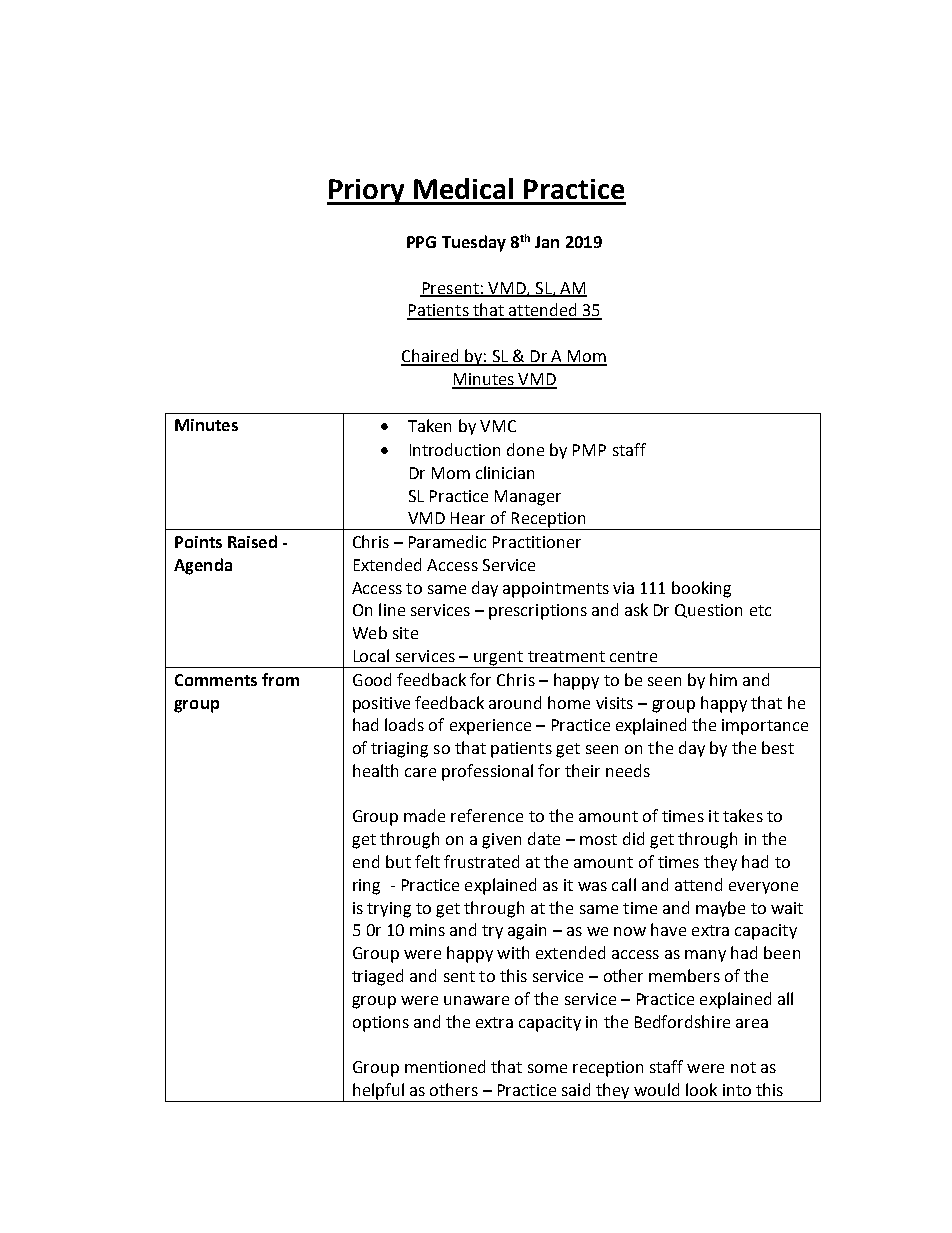 The height and width of the screenshot is (1233, 952). Describe the element at coordinates (280, 679) in the screenshot. I see `from` at that location.
